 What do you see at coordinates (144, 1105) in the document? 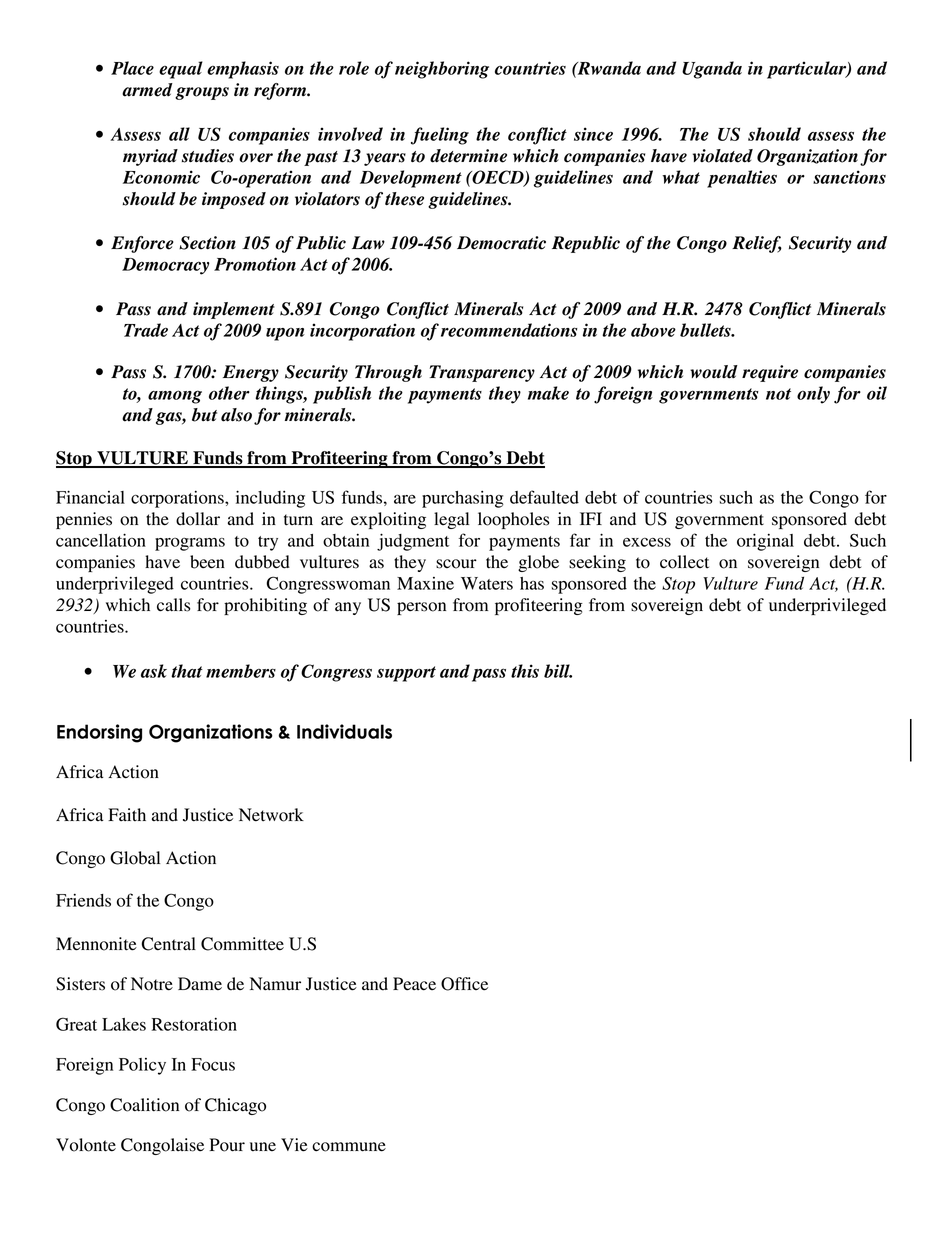
I see `Coalition` at bounding box center [144, 1105].
